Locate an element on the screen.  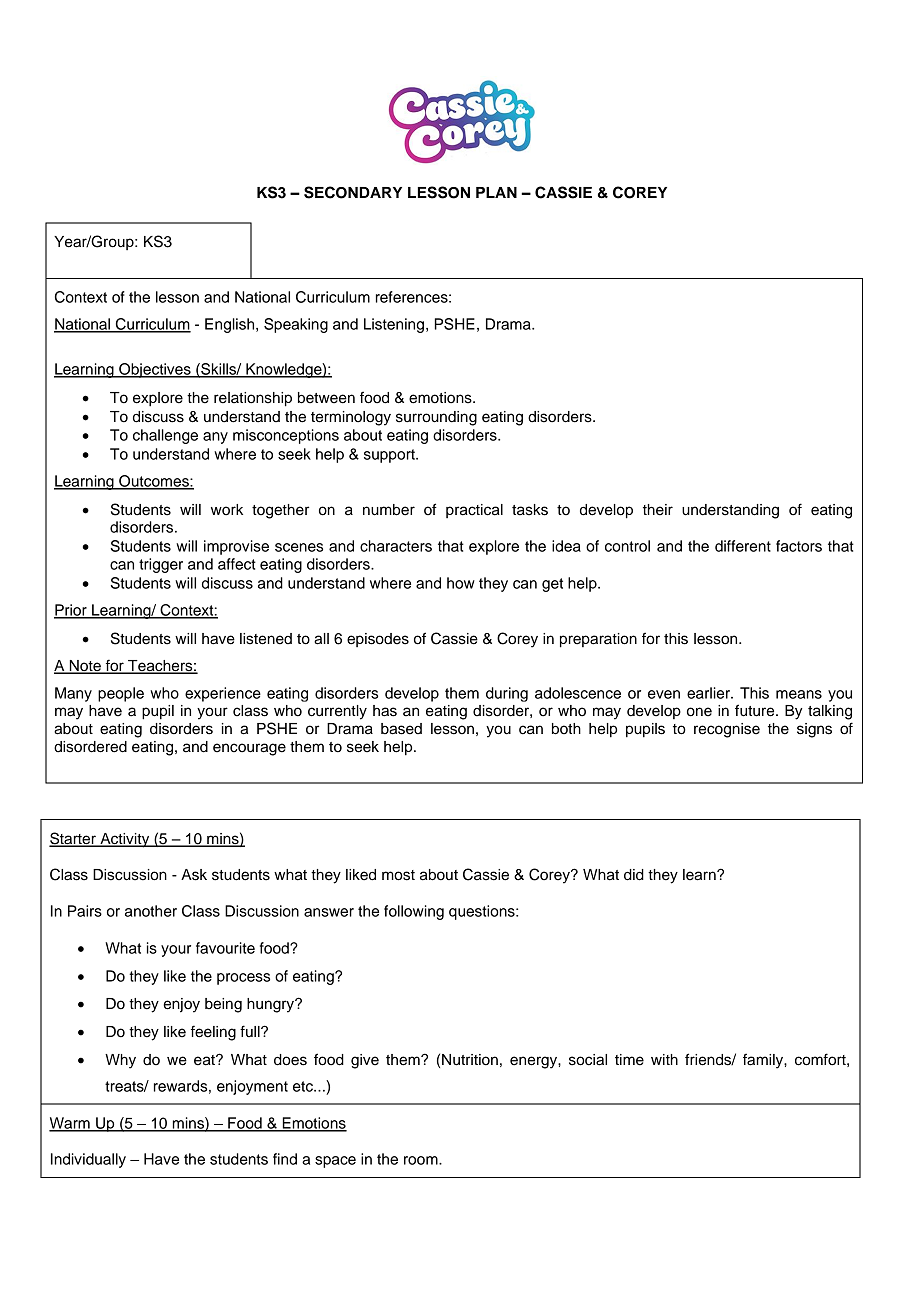
did is located at coordinates (634, 875).
